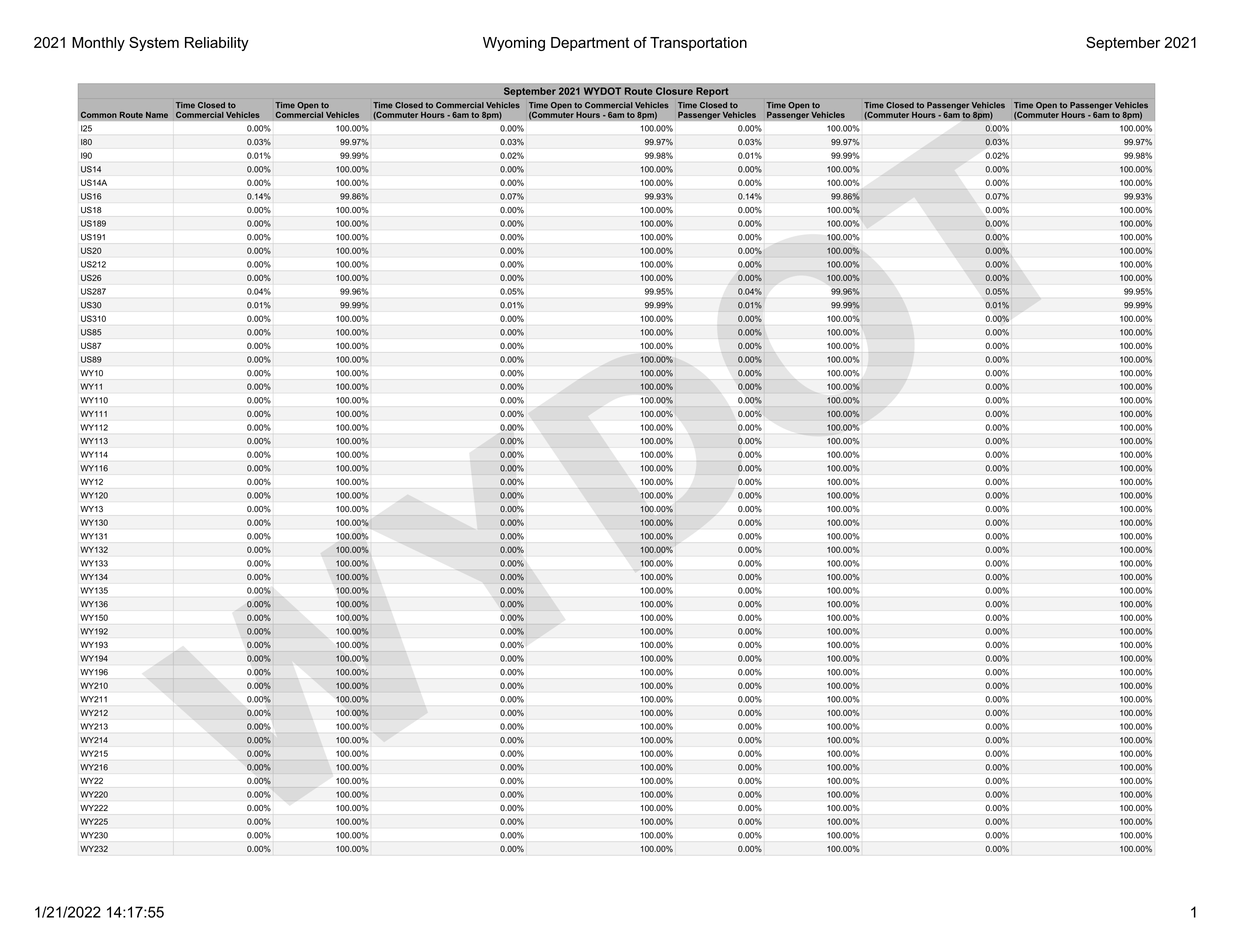 The width and height of the screenshot is (1233, 952). Describe the element at coordinates (99, 114) in the screenshot. I see `Common` at that location.
